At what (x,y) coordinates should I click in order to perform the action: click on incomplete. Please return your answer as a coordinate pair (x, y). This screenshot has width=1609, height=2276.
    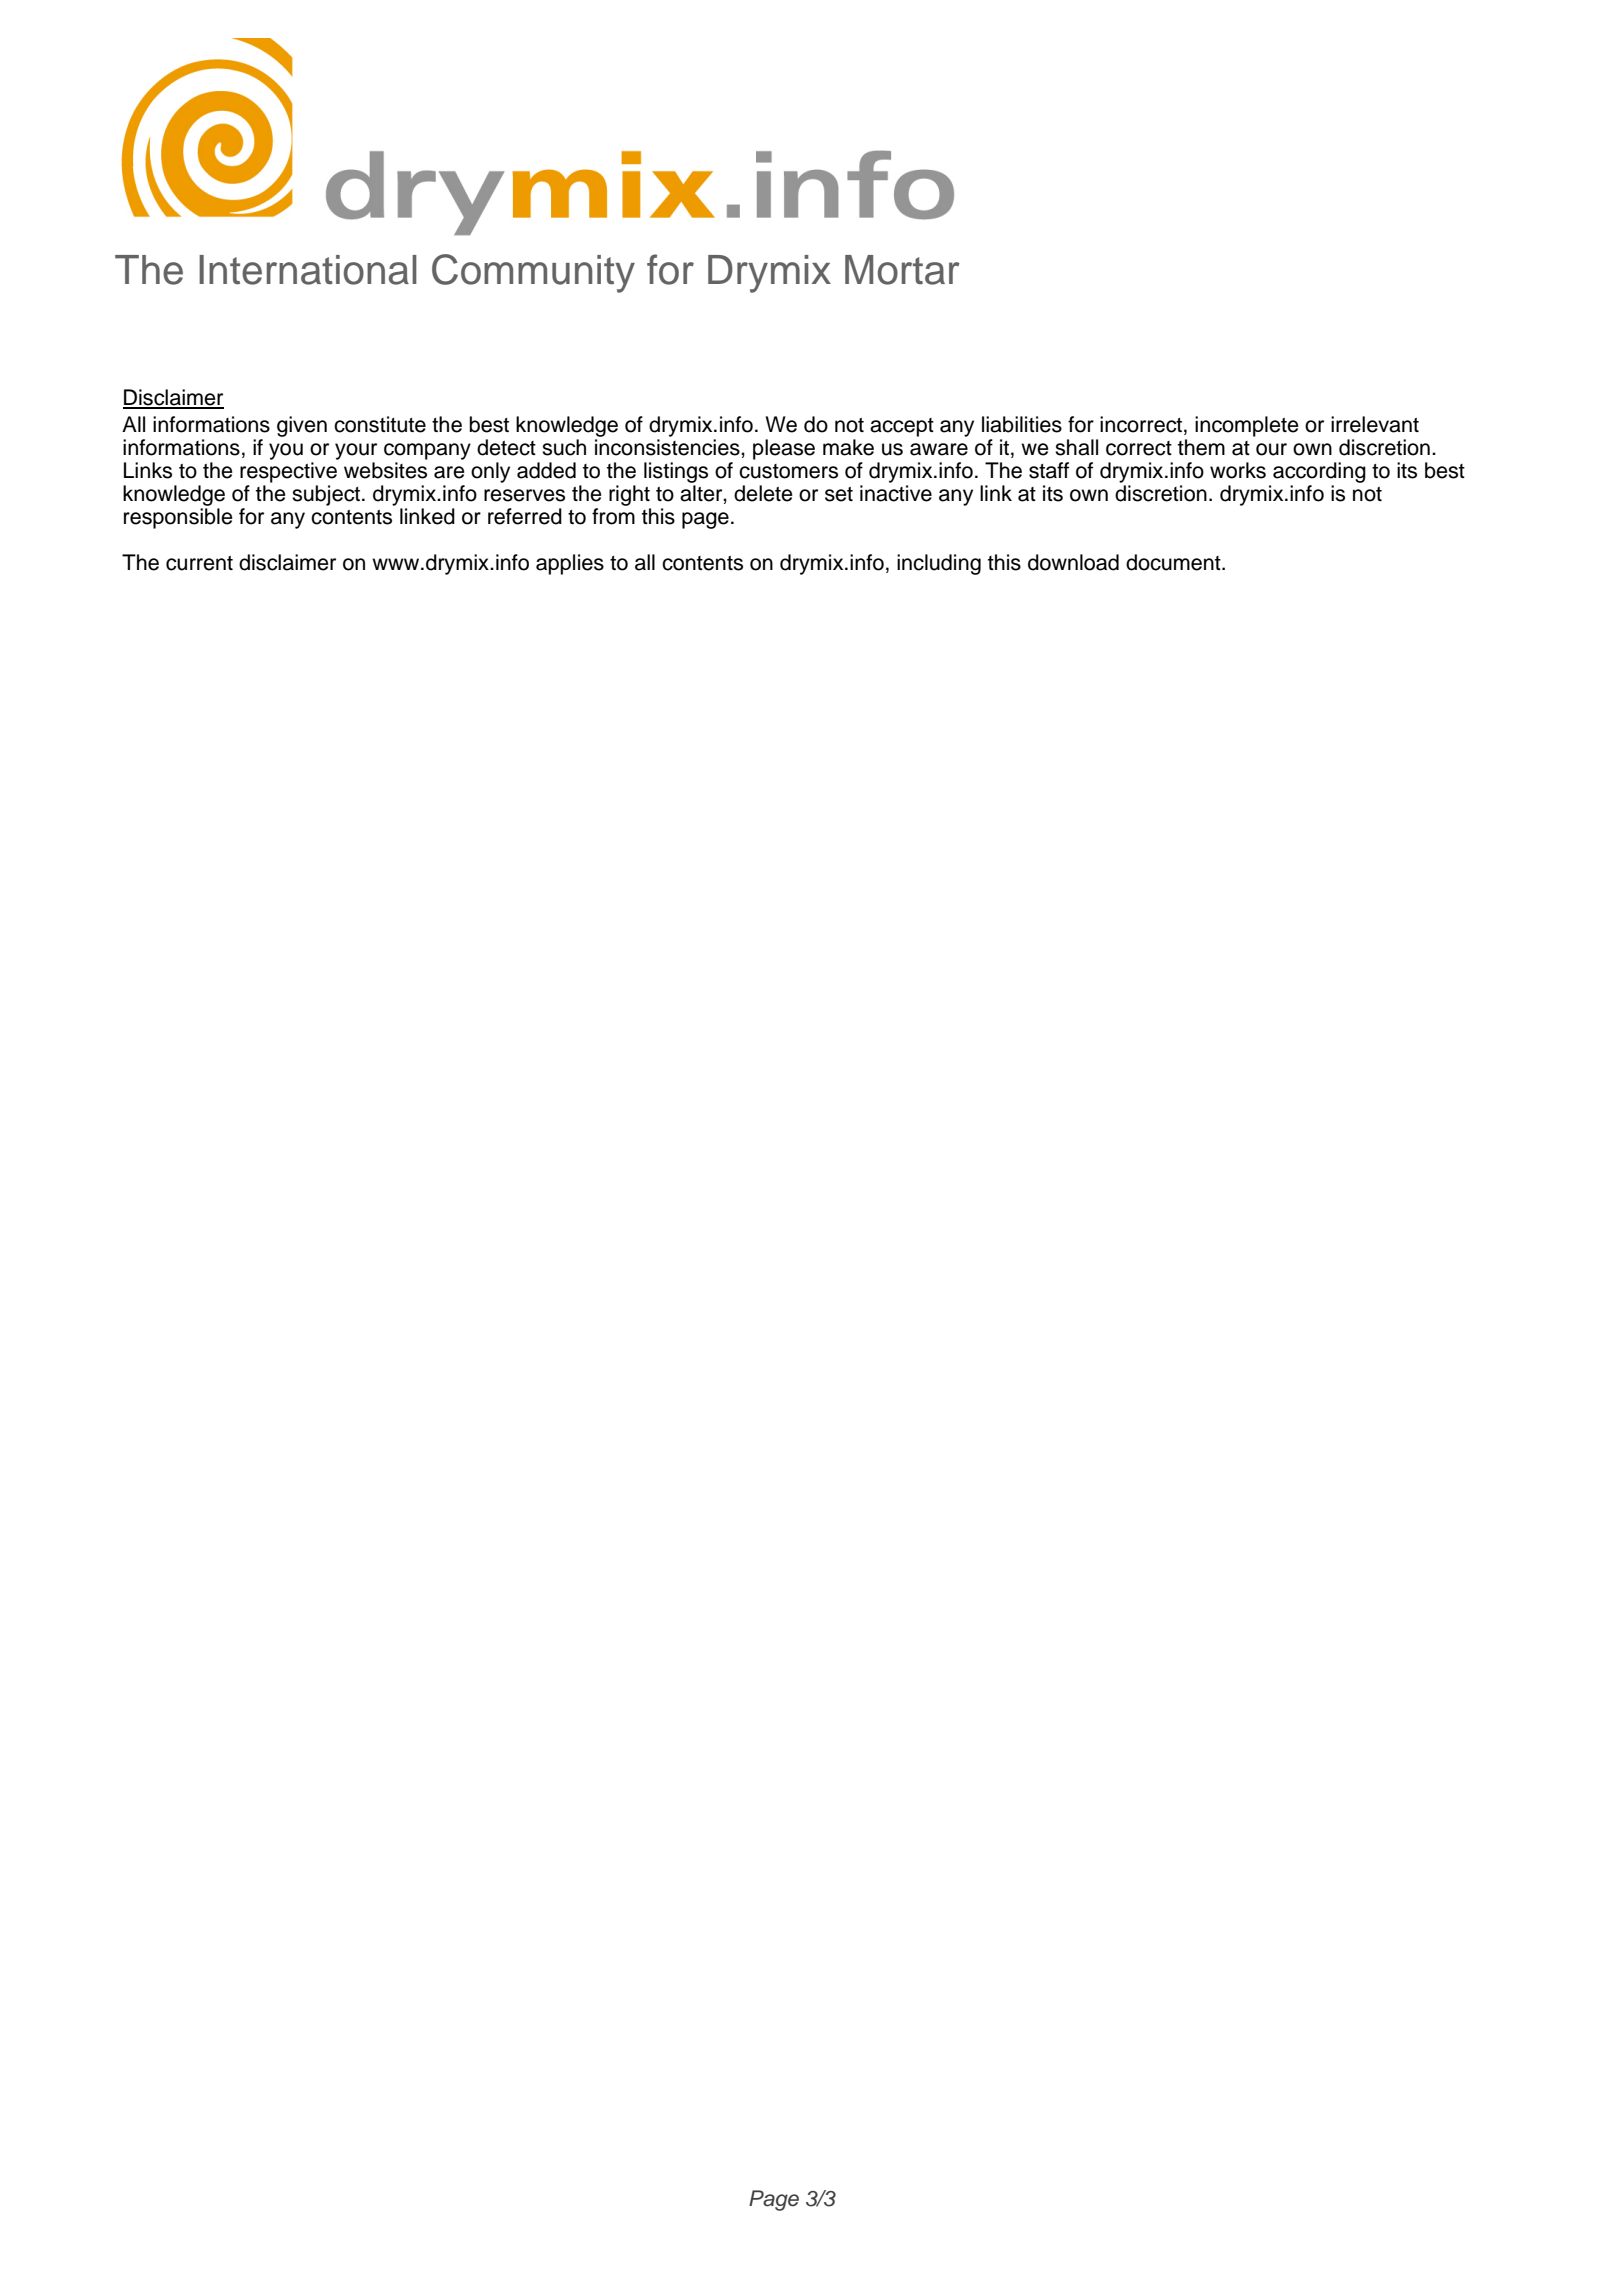
    Looking at the image, I should click on (1247, 426).
